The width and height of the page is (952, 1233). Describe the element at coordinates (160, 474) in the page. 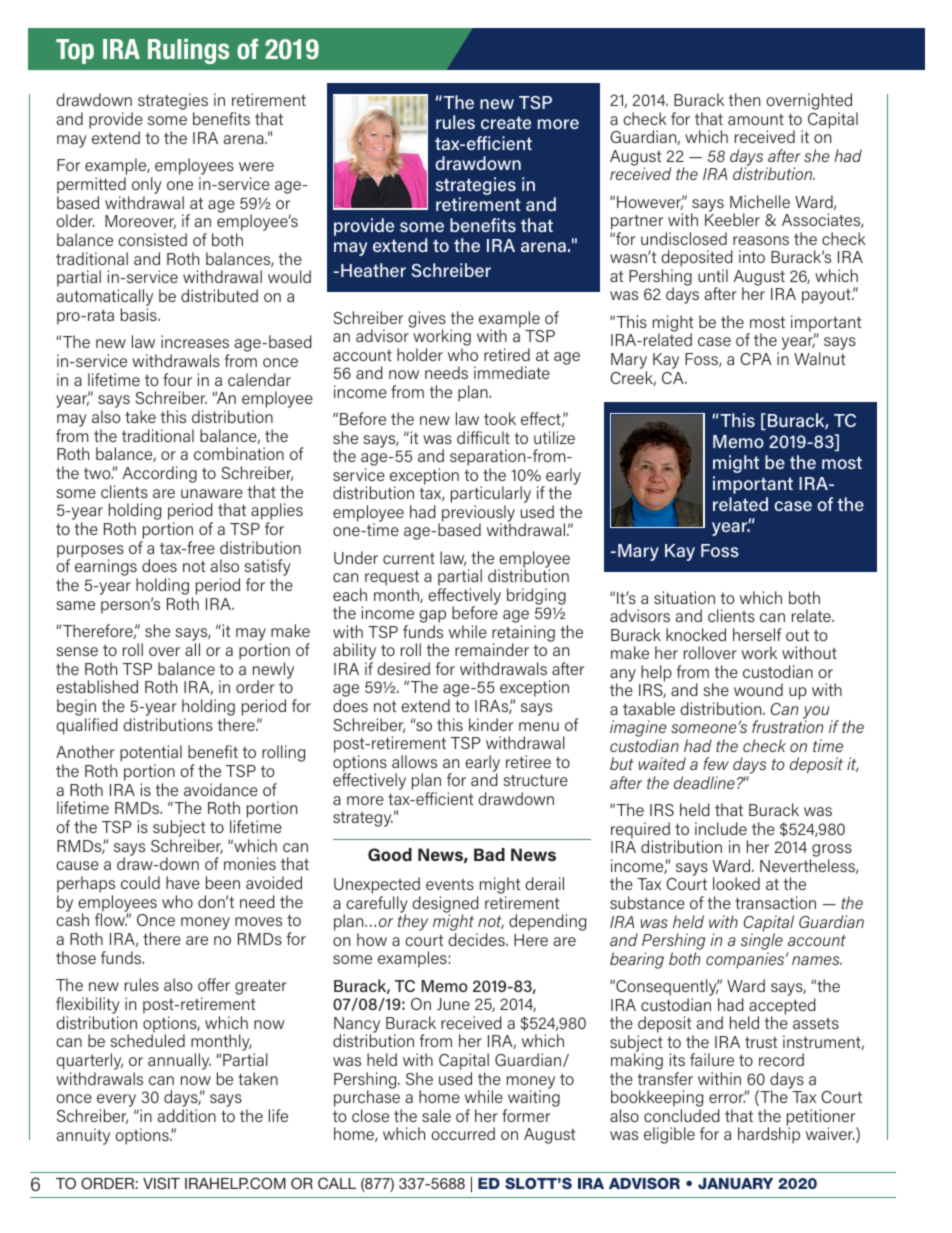

I see `According` at that location.
